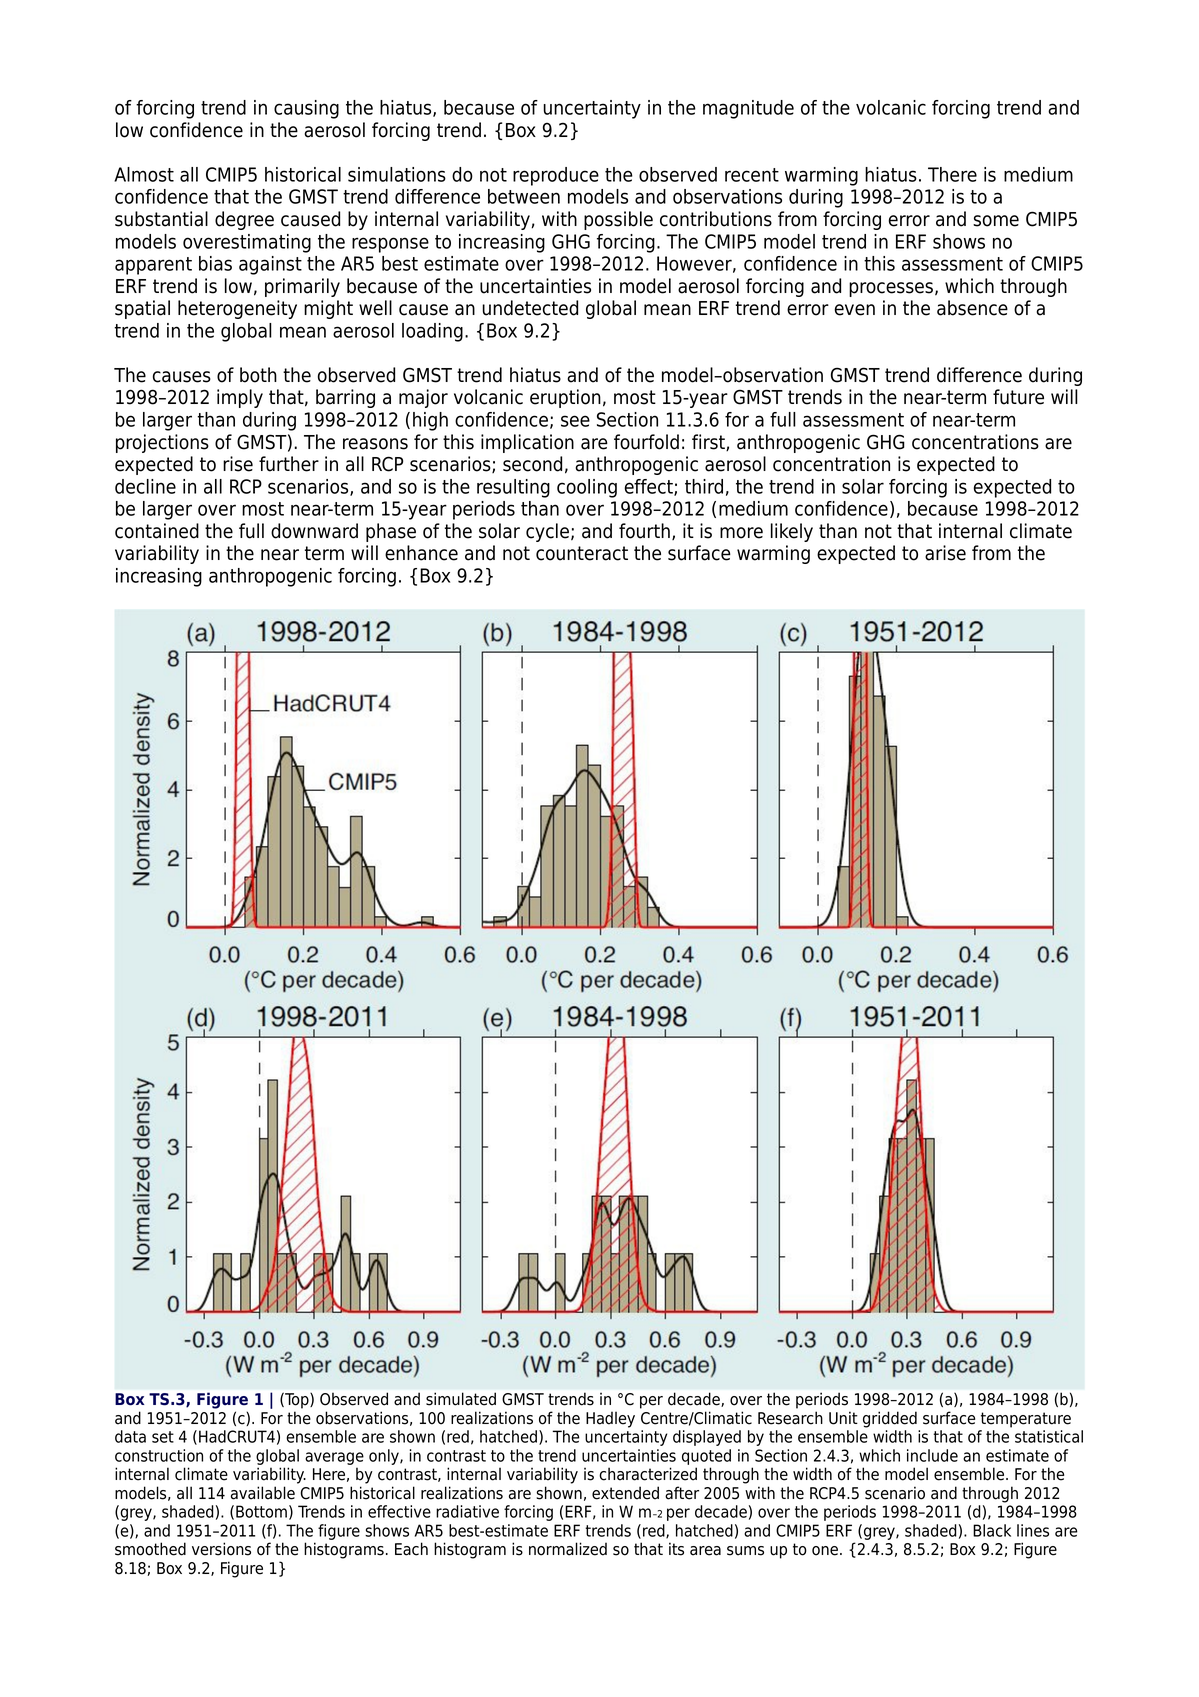 Image resolution: width=1199 pixels, height=1697 pixels. I want to click on causing, so click(306, 109).
